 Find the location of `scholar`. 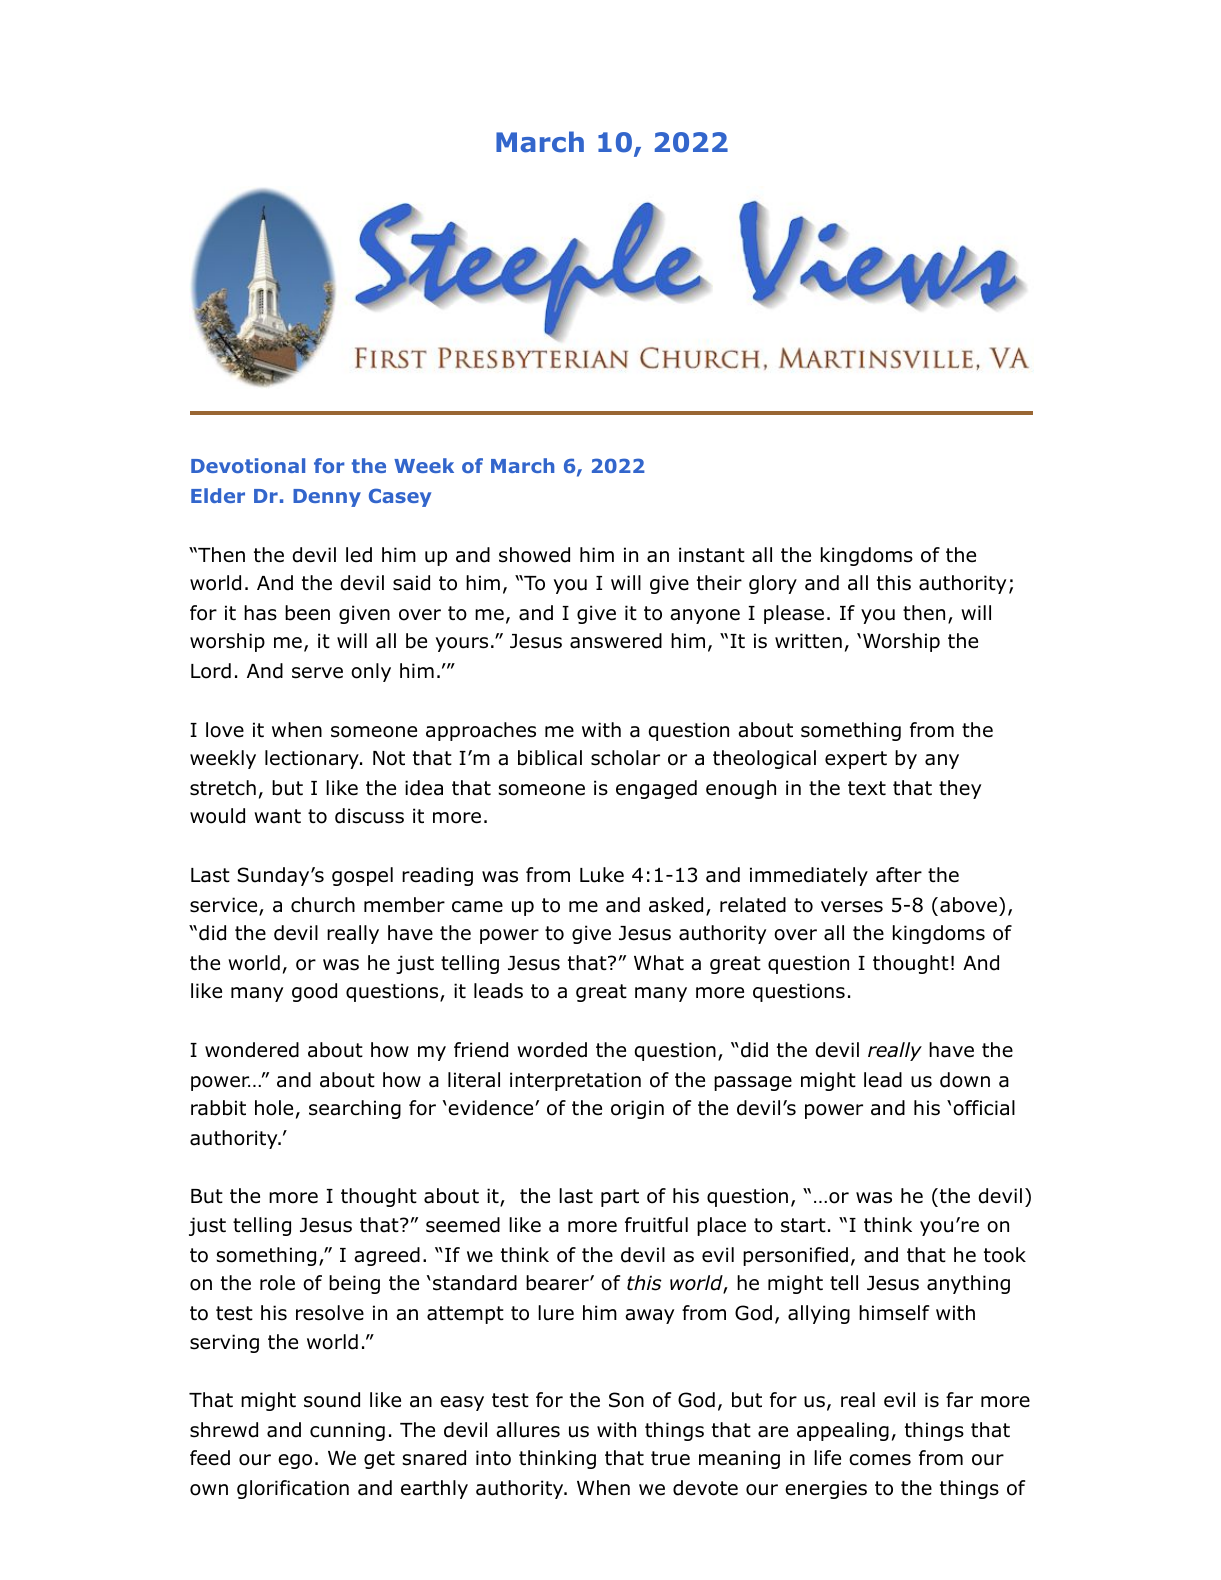

scholar is located at coordinates (625, 758).
